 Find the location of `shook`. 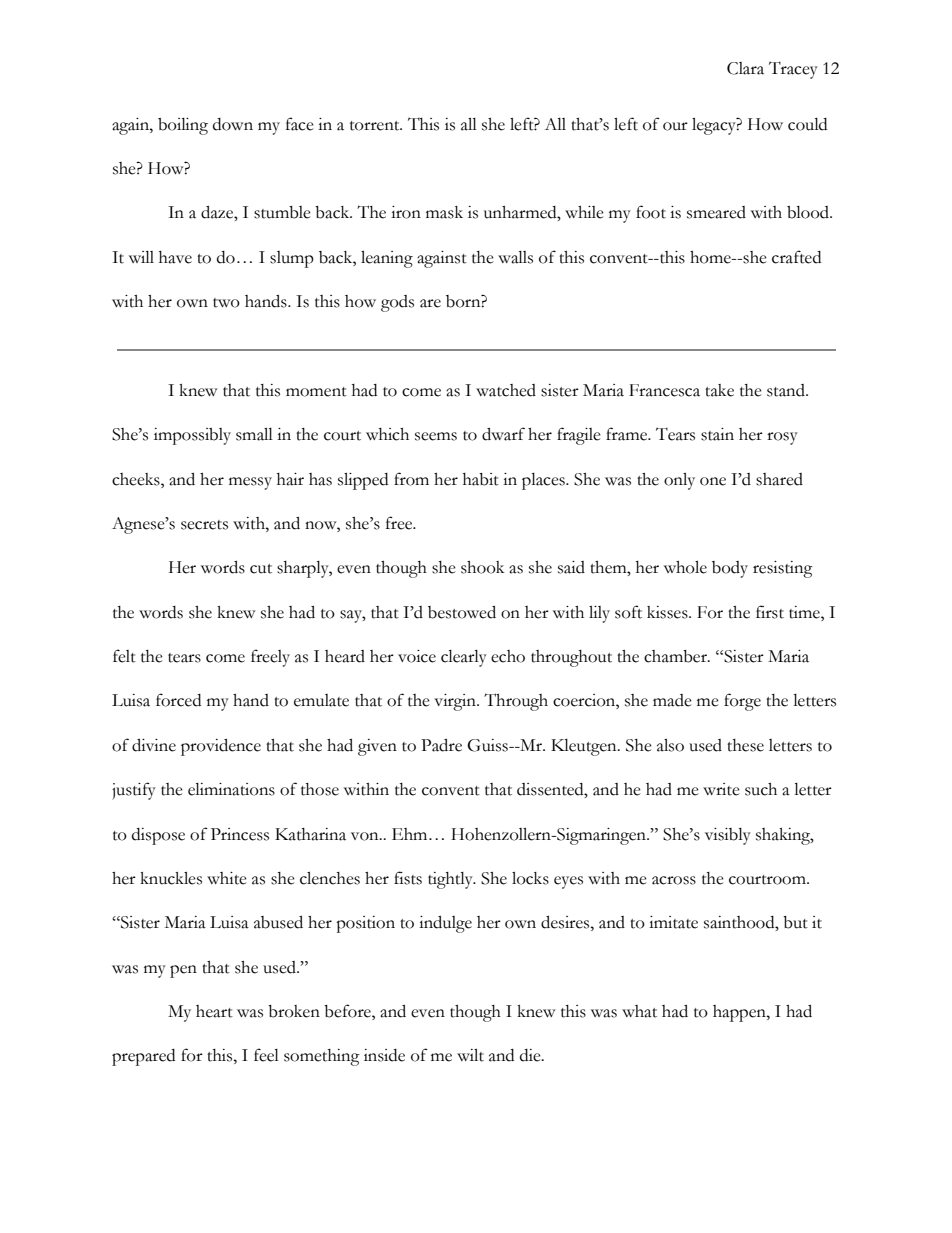

shook is located at coordinates (482, 567).
